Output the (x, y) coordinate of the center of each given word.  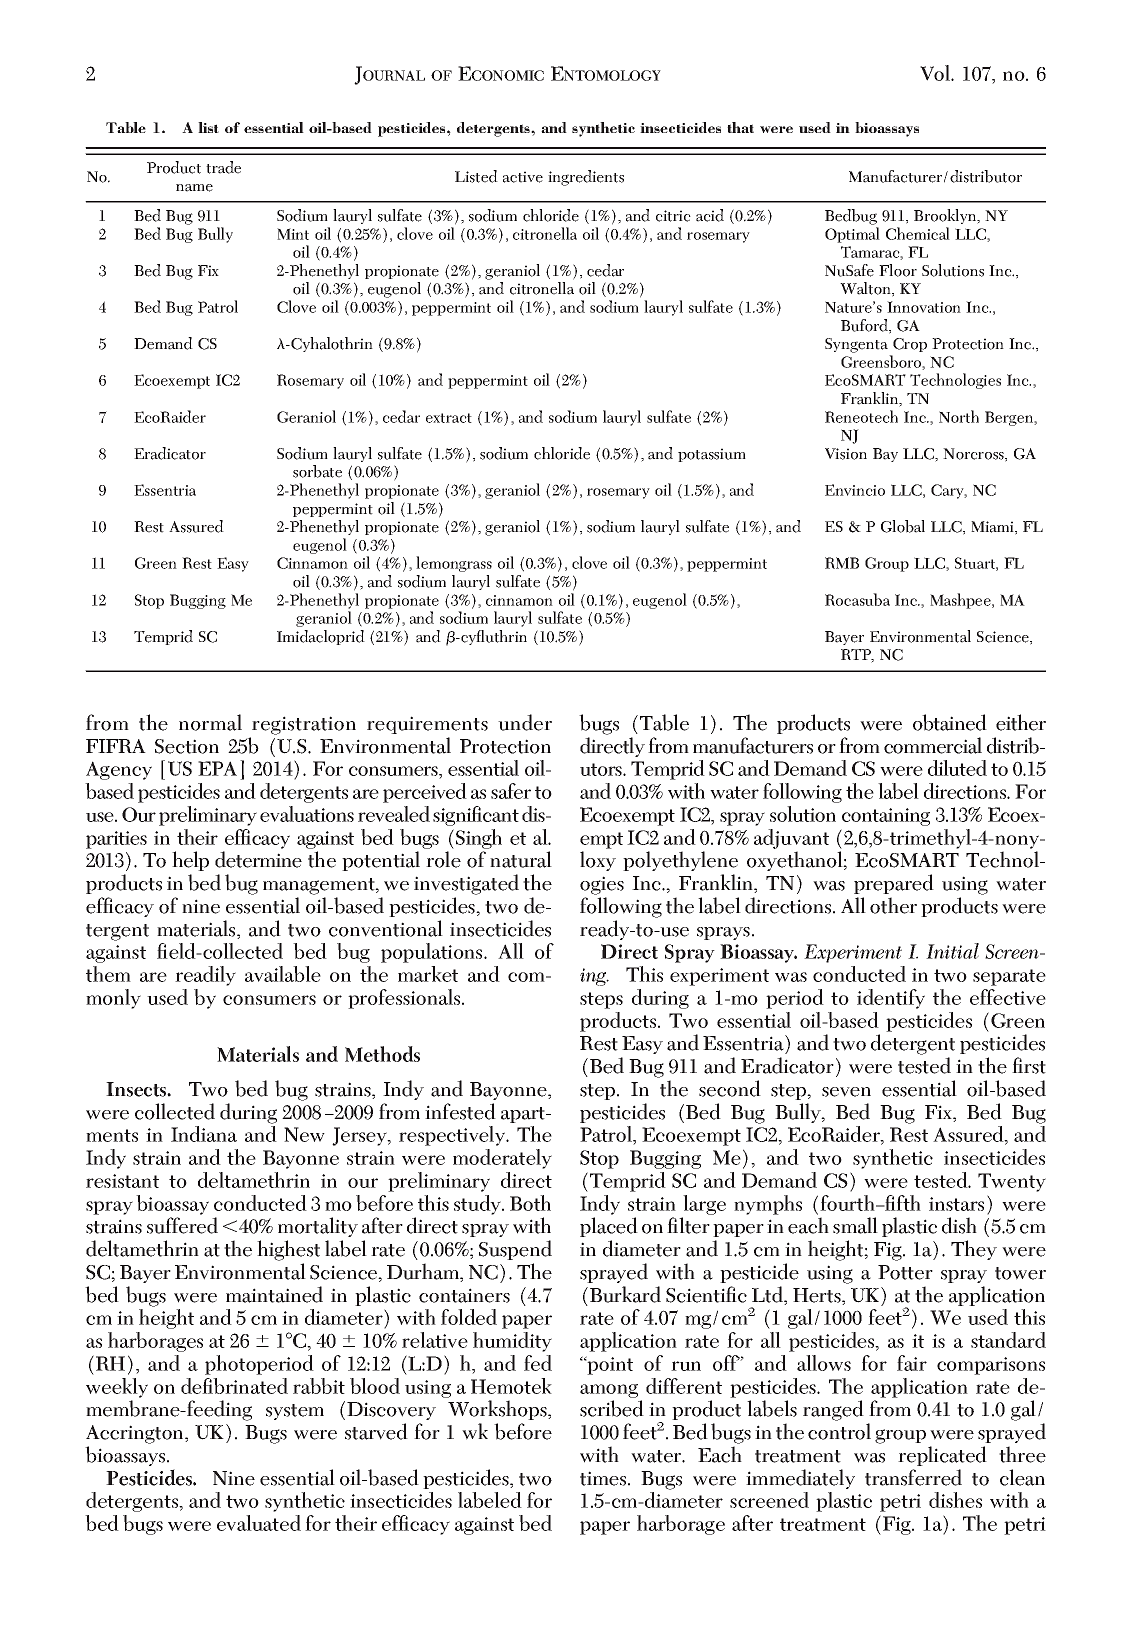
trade (223, 167)
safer (511, 791)
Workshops (498, 1410)
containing (886, 817)
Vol (936, 73)
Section (187, 746)
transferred (913, 1477)
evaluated (259, 1523)
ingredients (586, 178)
